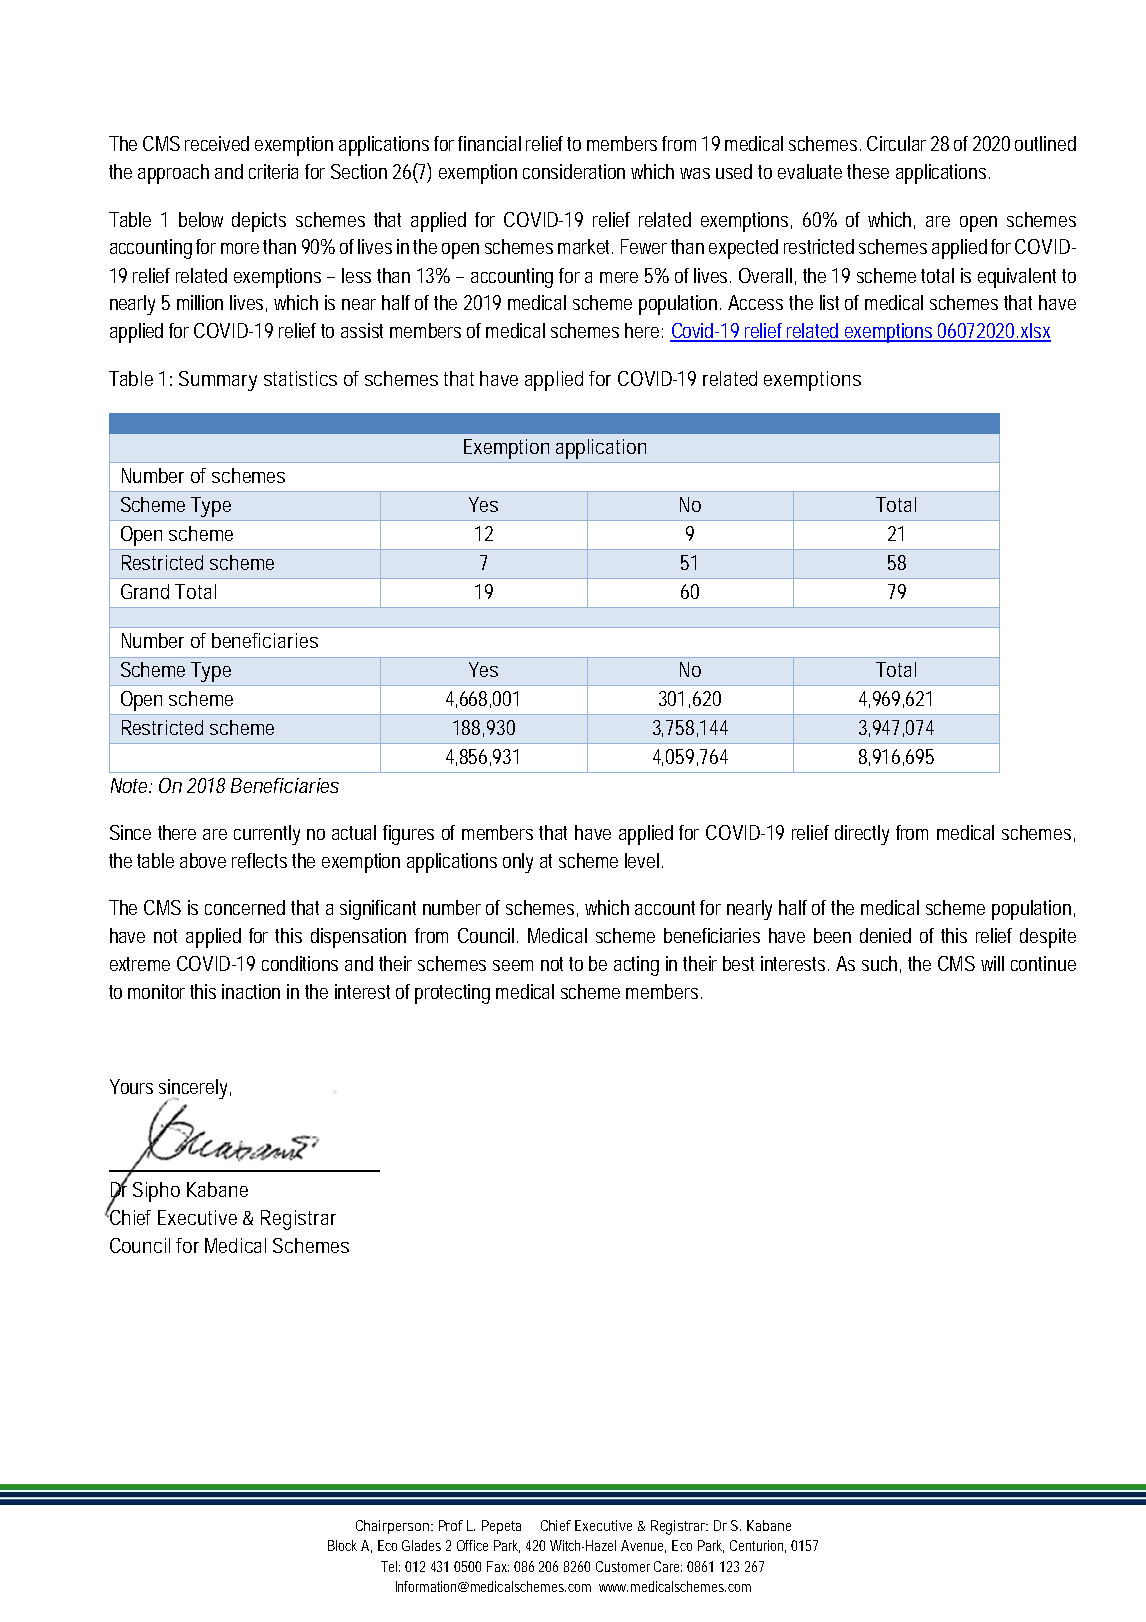  I want to click on consideration, so click(574, 171).
